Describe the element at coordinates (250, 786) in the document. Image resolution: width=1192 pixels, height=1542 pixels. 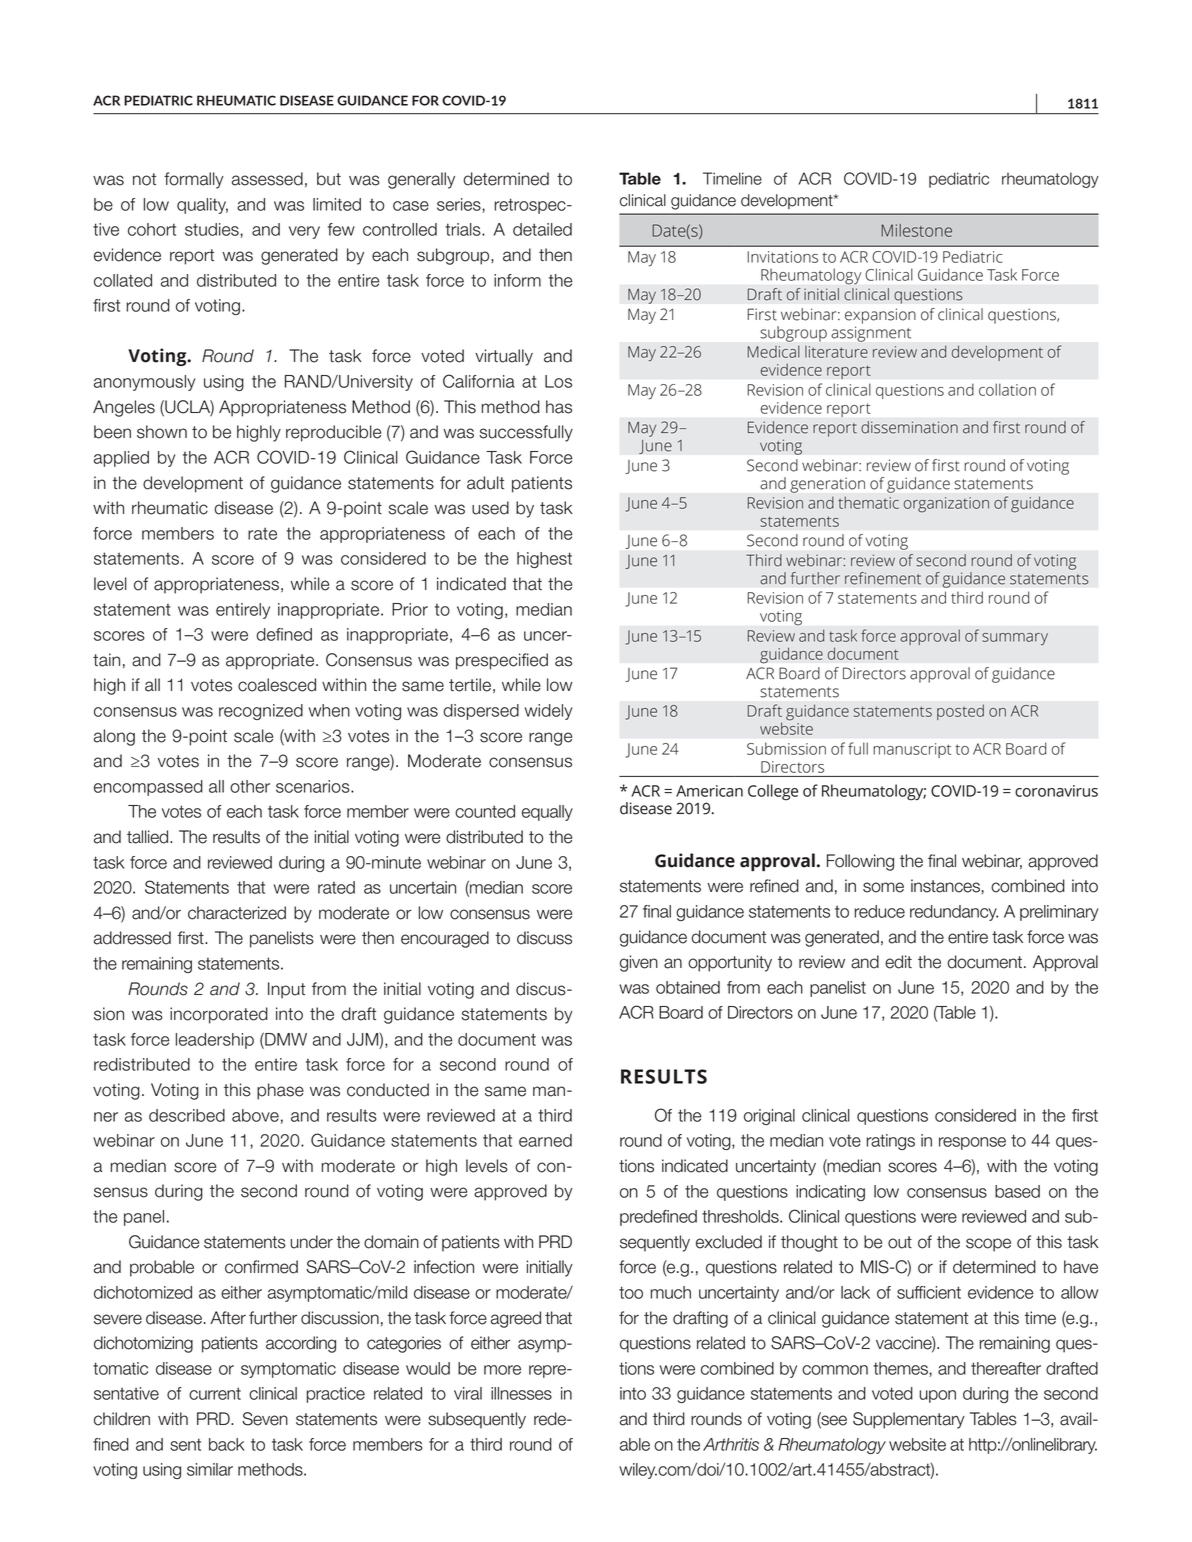
I see `other` at that location.
